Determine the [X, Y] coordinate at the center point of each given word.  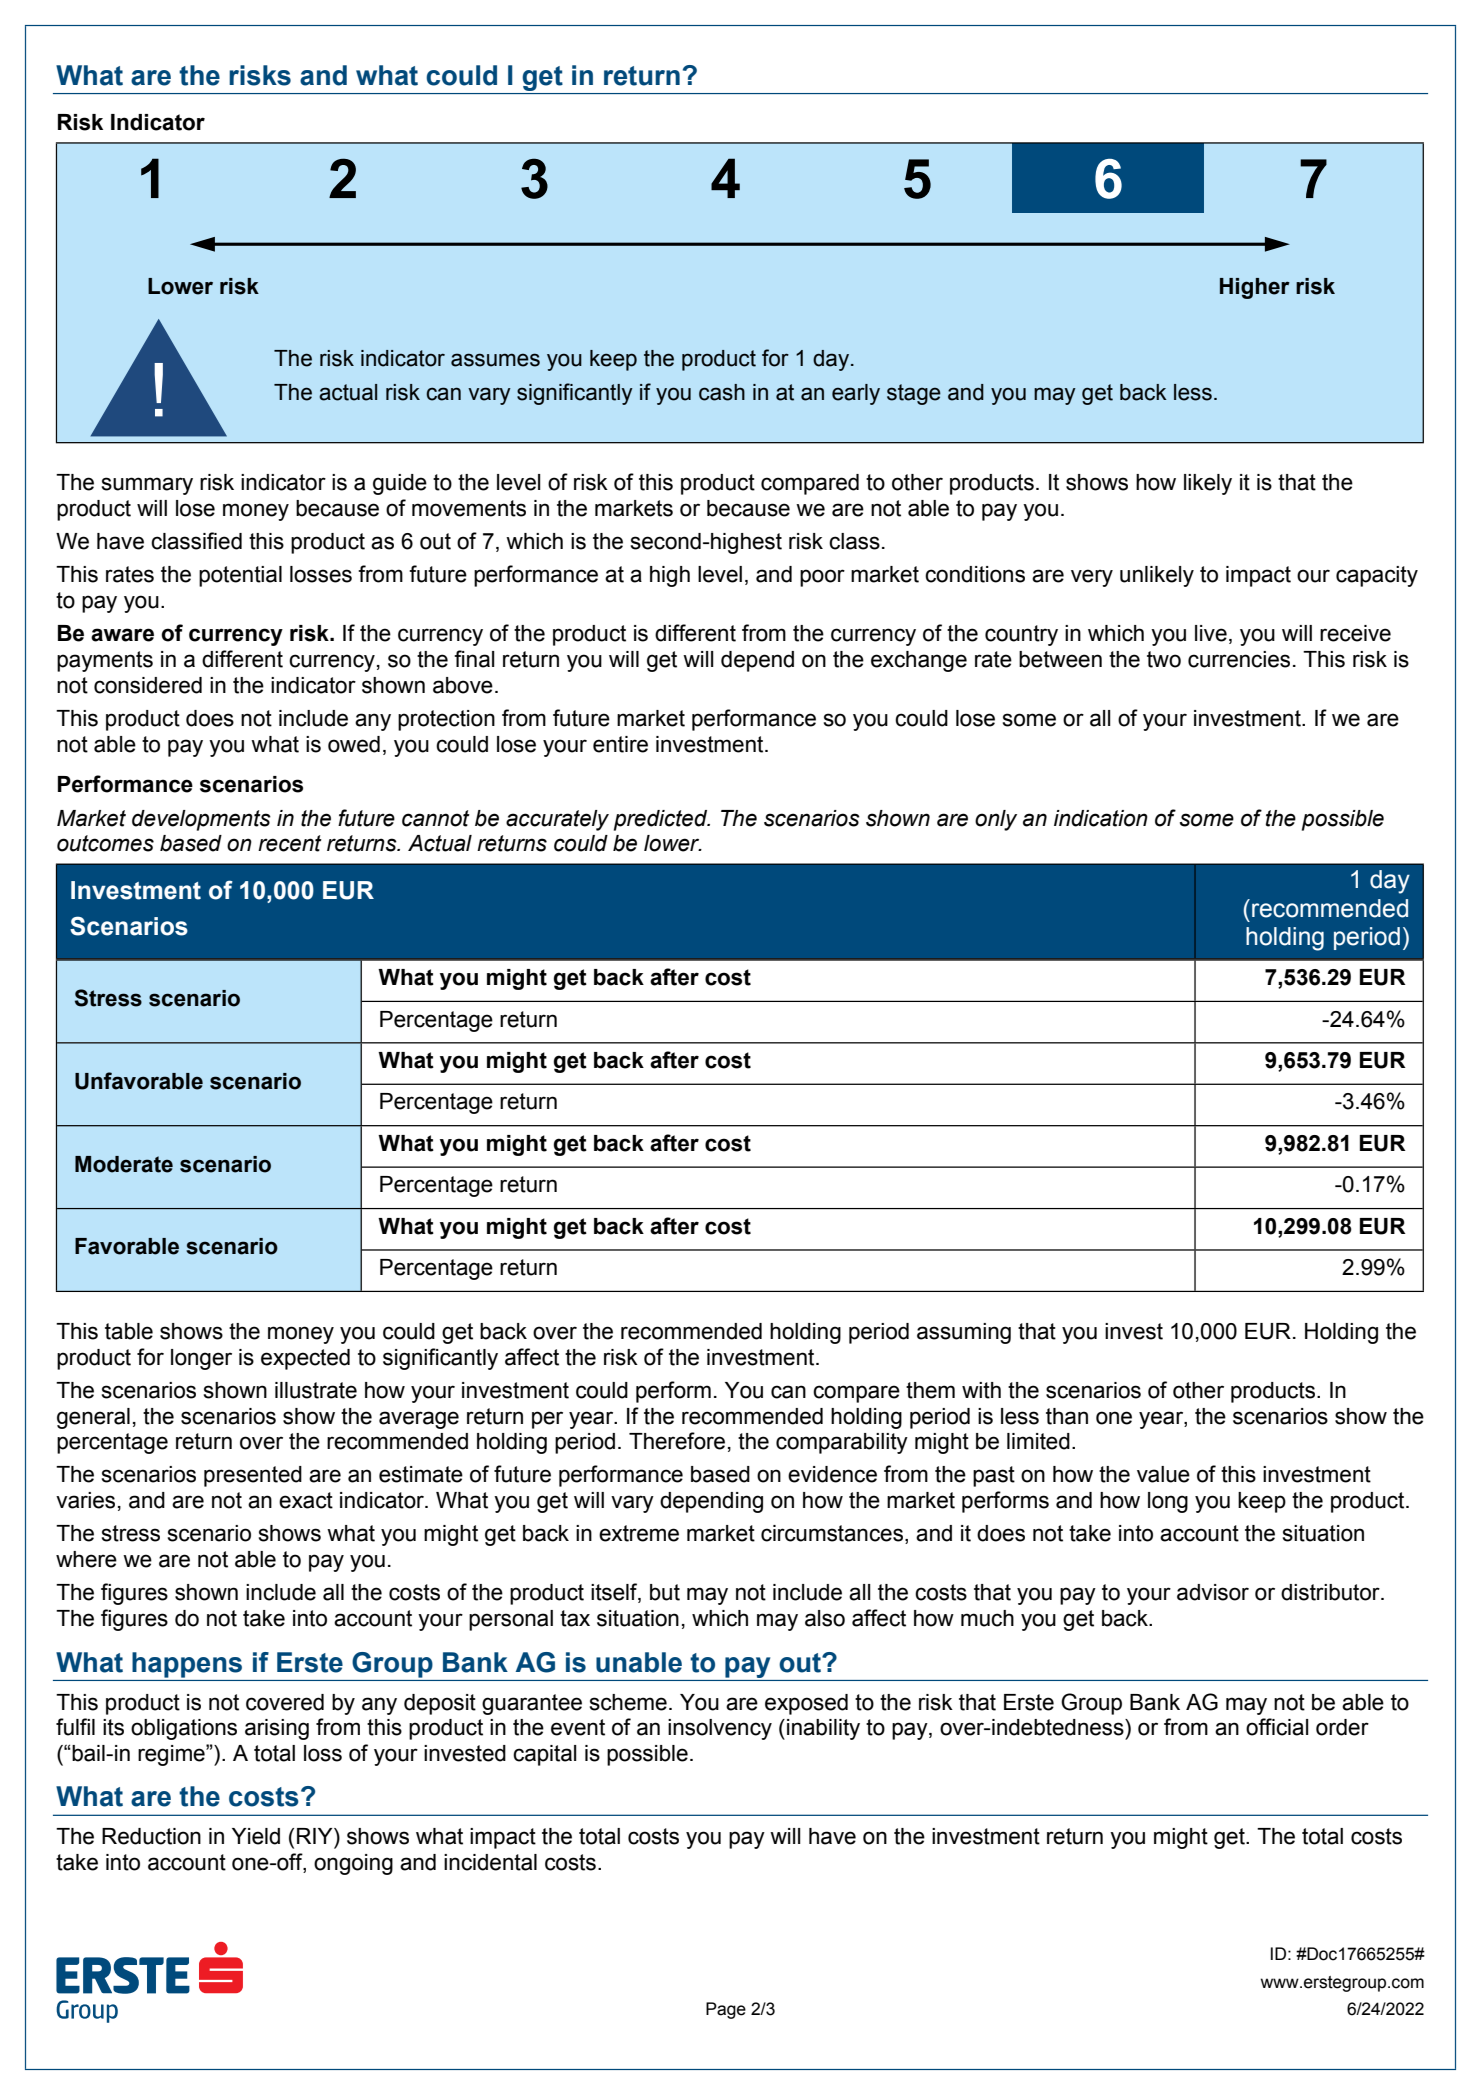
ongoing [353, 1864]
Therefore [677, 1441]
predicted [662, 820]
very [1092, 578]
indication [1101, 818]
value [1163, 1474]
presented [253, 1476]
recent [290, 843]
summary [147, 486]
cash [722, 392]
